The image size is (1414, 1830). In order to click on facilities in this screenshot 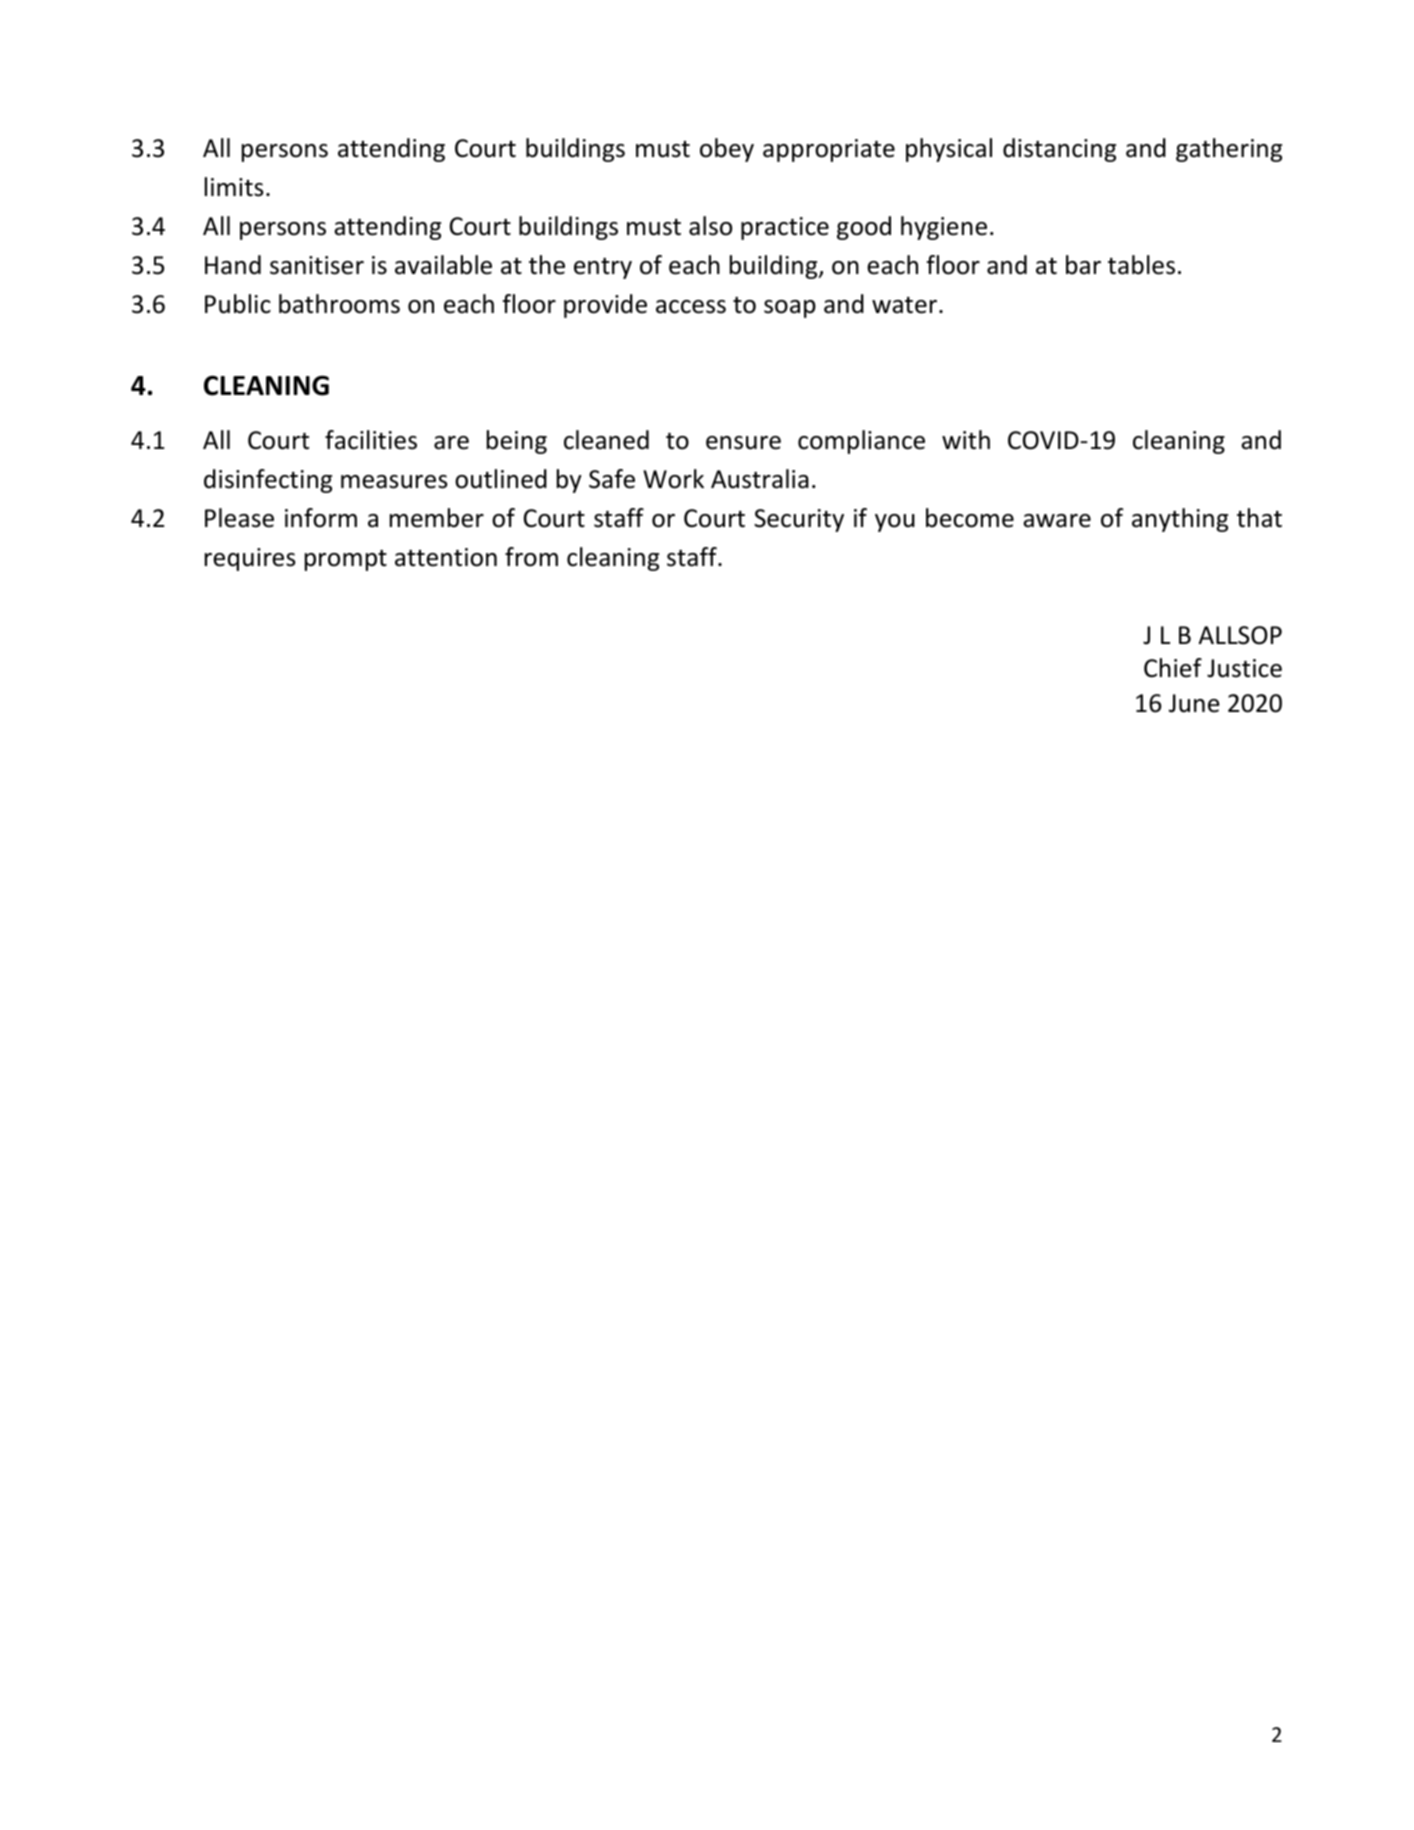, I will do `click(371, 440)`.
